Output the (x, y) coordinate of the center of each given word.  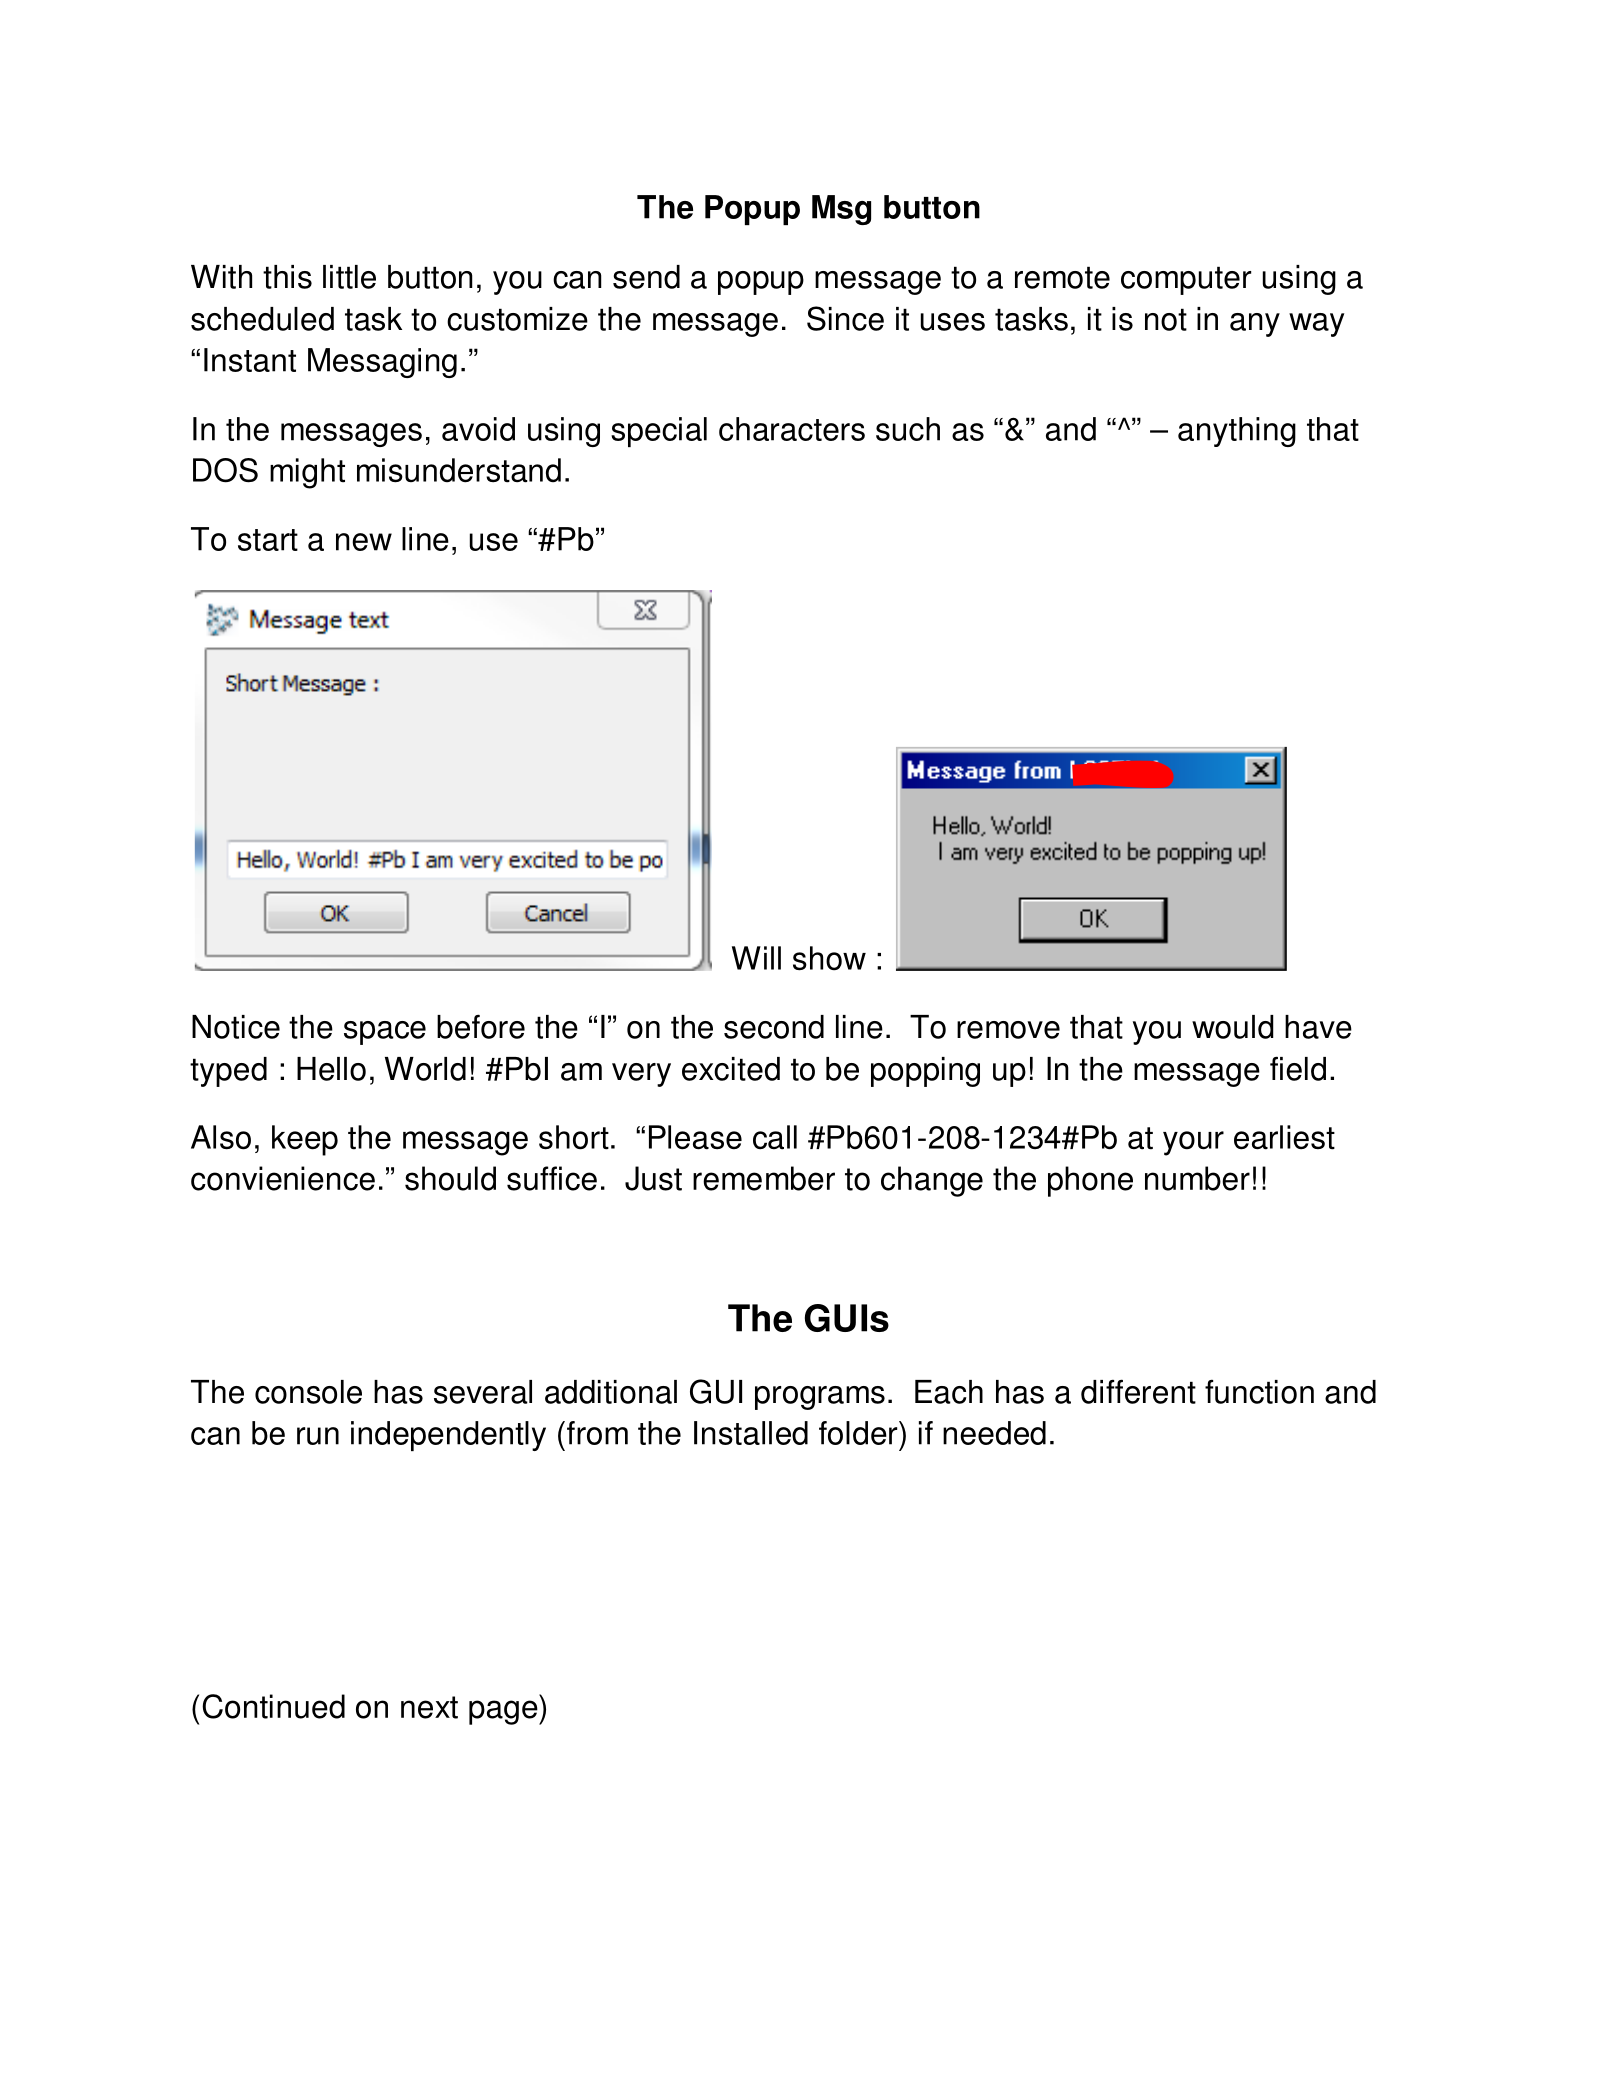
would (1233, 1027)
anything (1237, 432)
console (308, 1392)
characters (792, 429)
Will (756, 958)
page (504, 1712)
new (364, 542)
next (429, 1707)
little (349, 277)
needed (994, 1433)
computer (1186, 280)
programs (820, 1398)
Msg (841, 210)
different (1138, 1391)
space (385, 1033)
